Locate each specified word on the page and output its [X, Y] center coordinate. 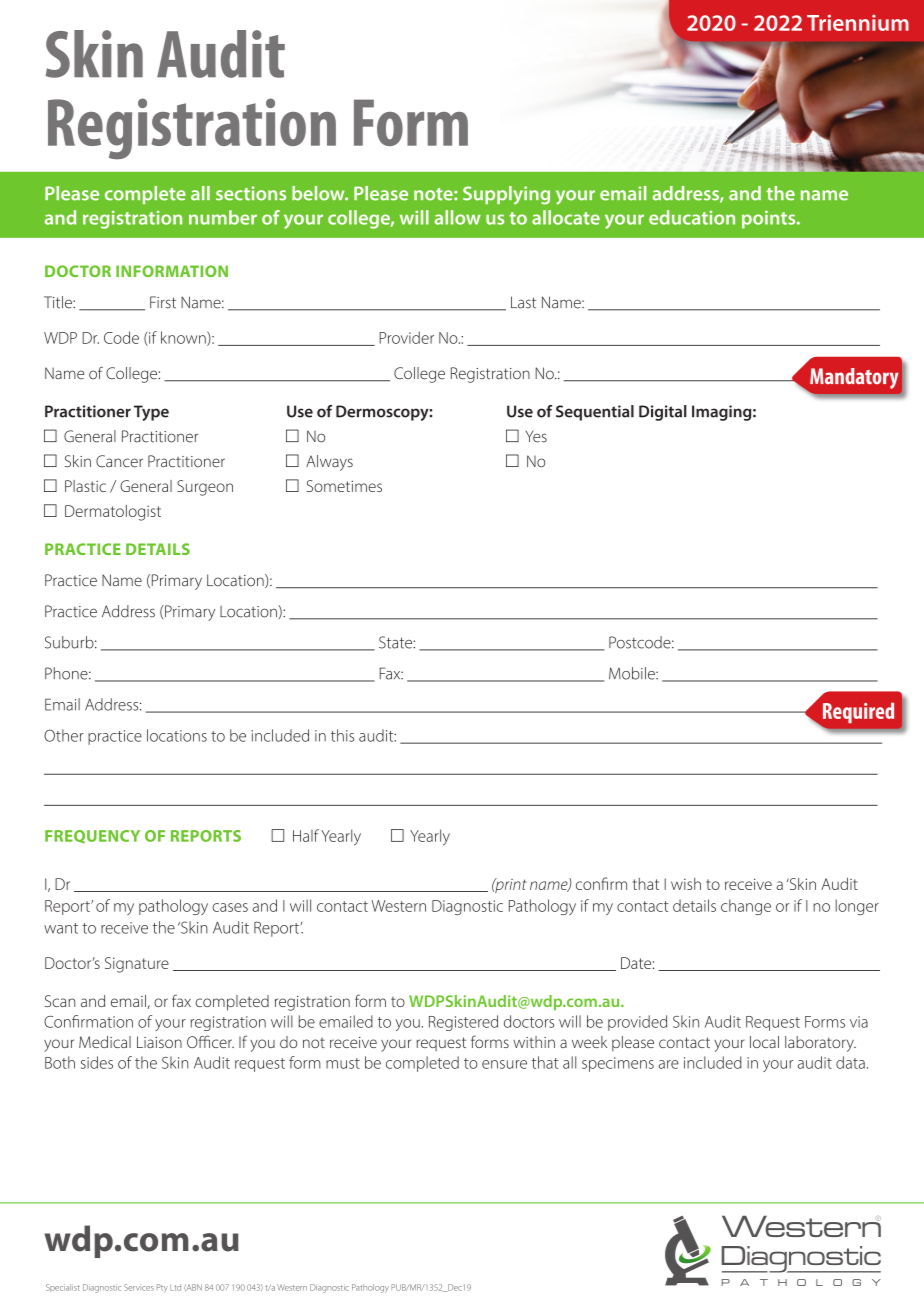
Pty [162, 1288]
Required [857, 714]
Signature [137, 965]
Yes [536, 436]
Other [64, 735]
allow [458, 217]
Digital [663, 413]
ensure [504, 1064]
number [223, 217]
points [770, 219]
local [764, 1042]
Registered [463, 1023]
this [342, 735]
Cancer [119, 461]
